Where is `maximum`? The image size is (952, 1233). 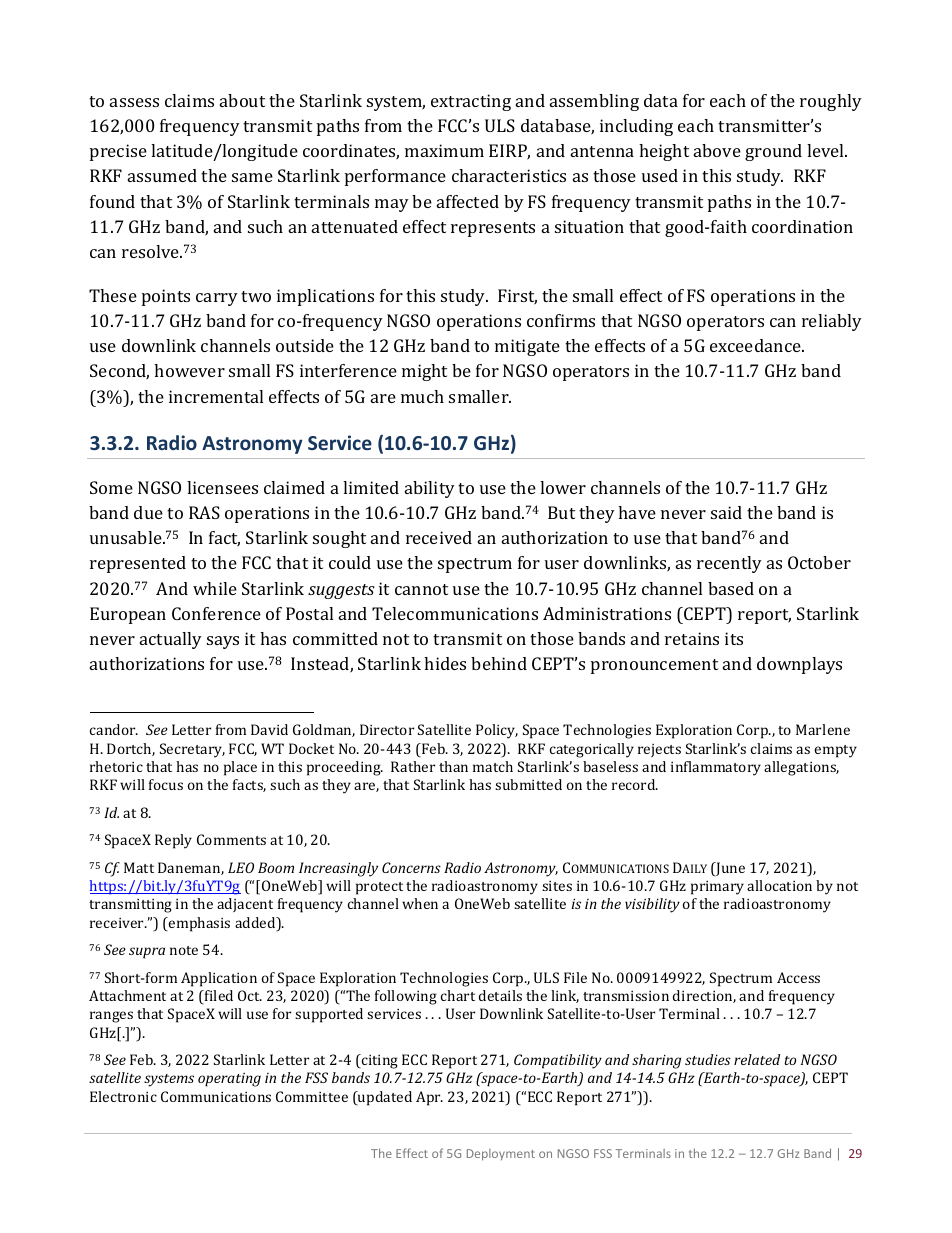 maximum is located at coordinates (444, 150).
